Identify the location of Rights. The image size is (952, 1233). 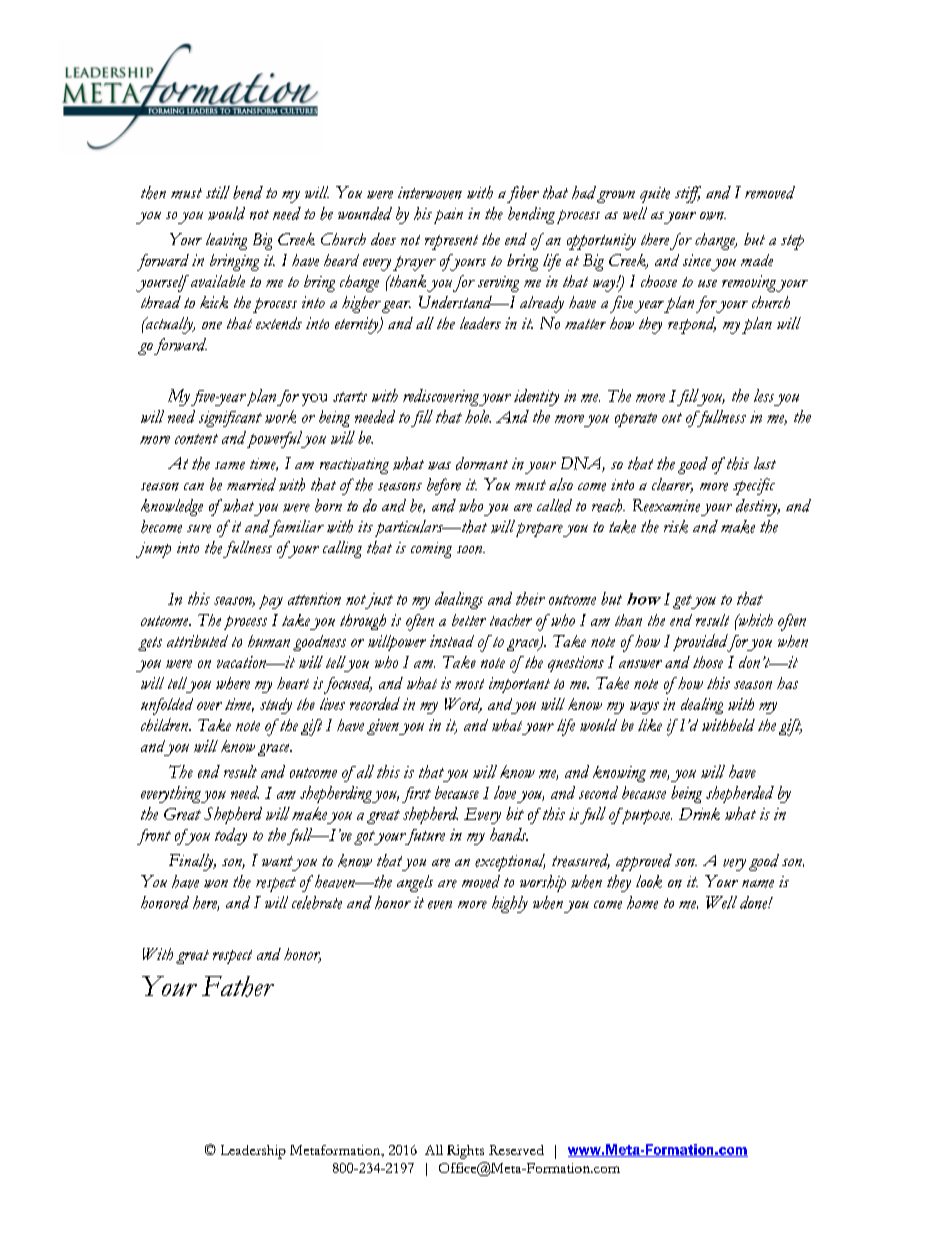
(465, 1152).
